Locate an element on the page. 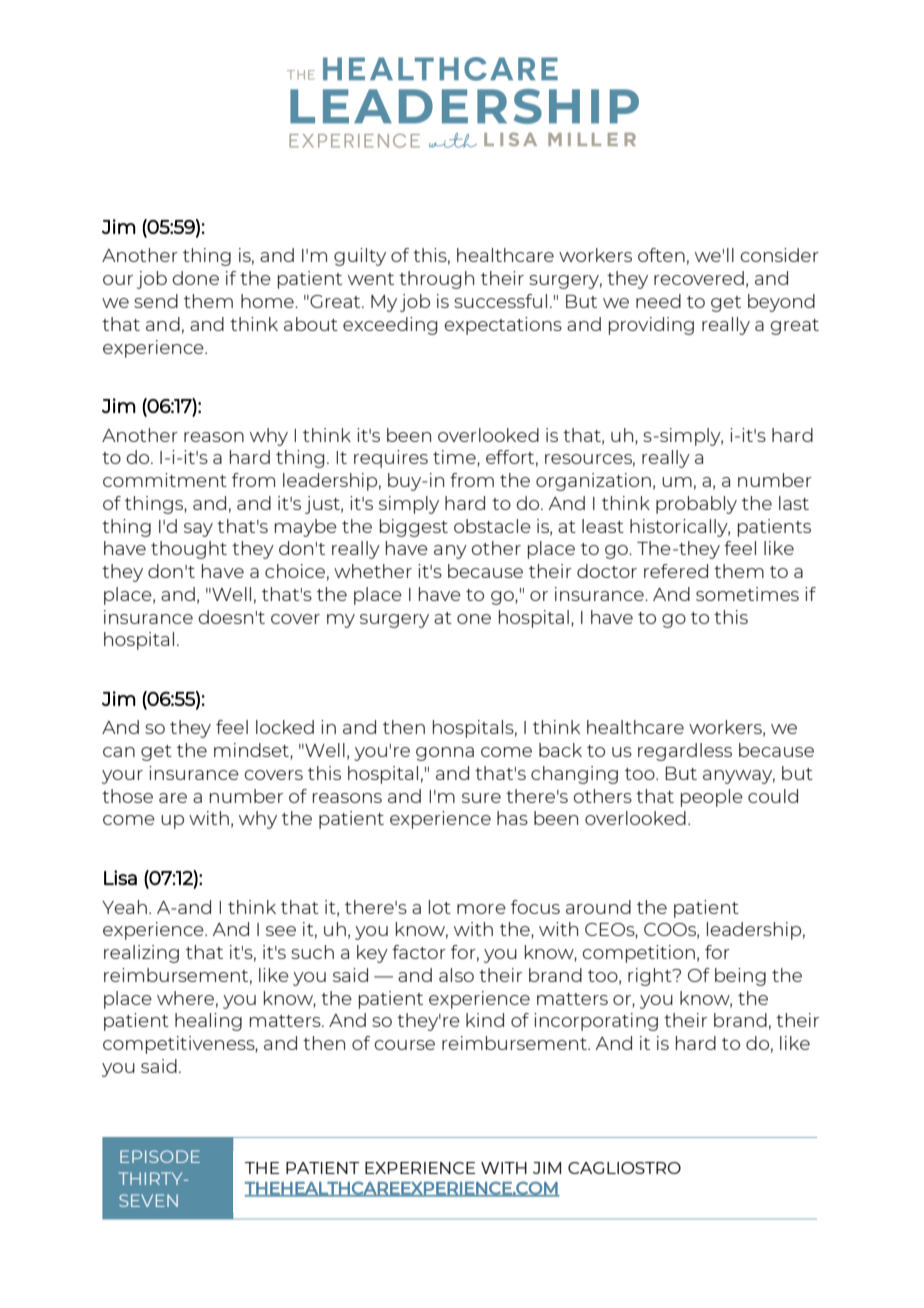 Image resolution: width=924 pixels, height=1308 pixels. course is located at coordinates (405, 1045).
